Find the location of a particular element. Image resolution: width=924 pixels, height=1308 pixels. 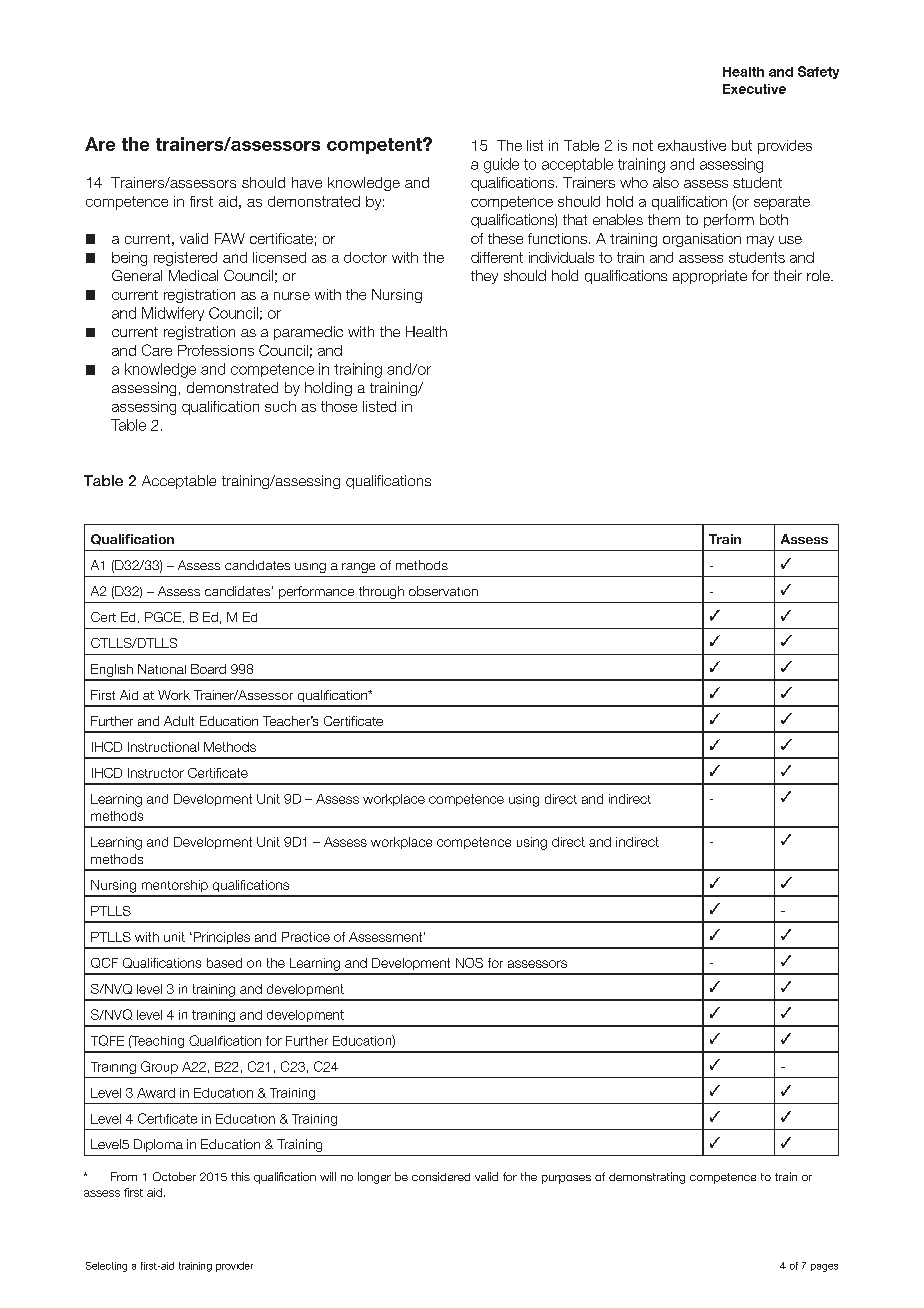

have is located at coordinates (307, 182).
